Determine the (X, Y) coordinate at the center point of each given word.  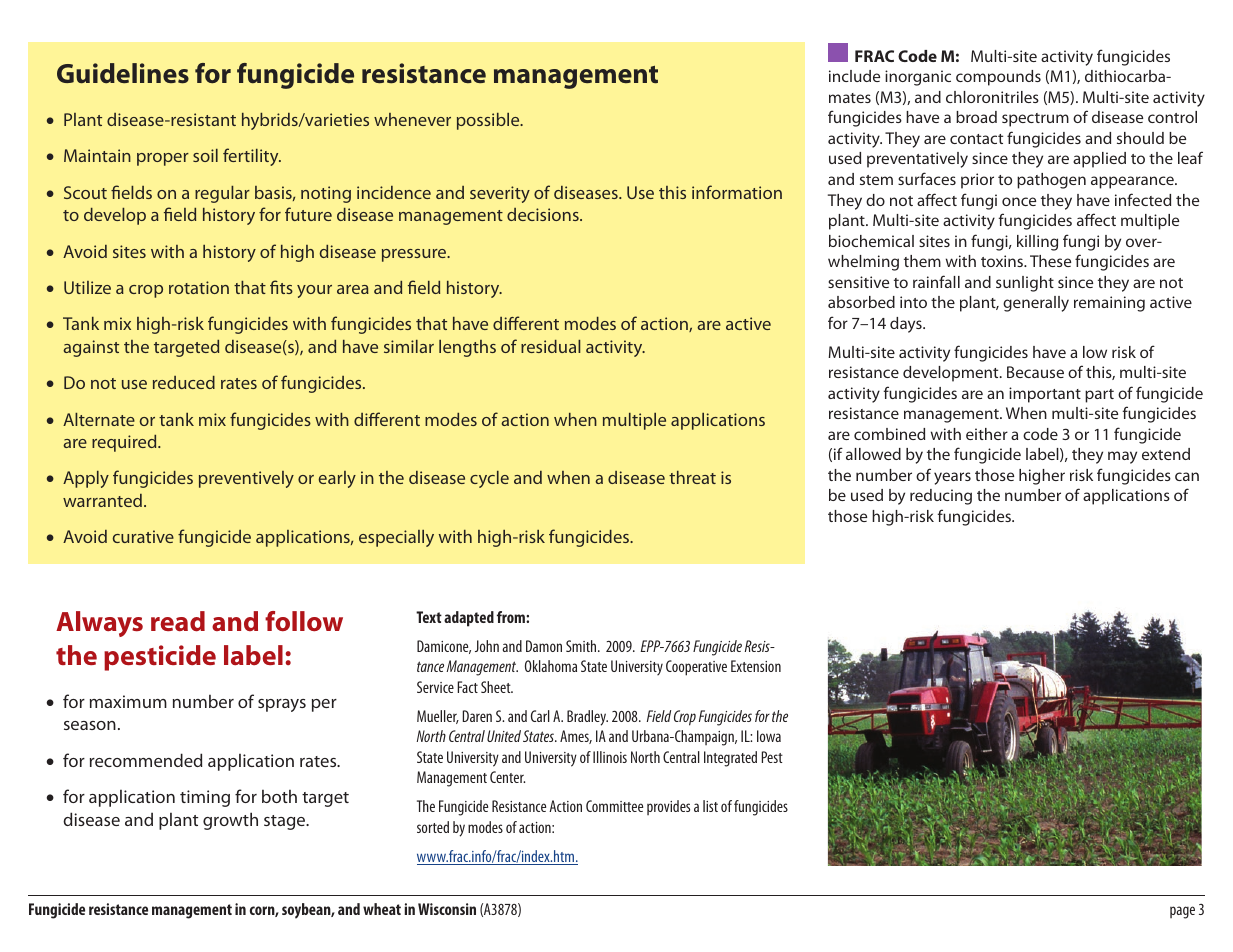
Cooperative (696, 668)
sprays (282, 705)
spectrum (1035, 120)
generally (1036, 304)
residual (551, 346)
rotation (199, 287)
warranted (102, 500)
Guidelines (123, 73)
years (952, 478)
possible (489, 121)
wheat (382, 909)
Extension (756, 666)
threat (692, 477)
